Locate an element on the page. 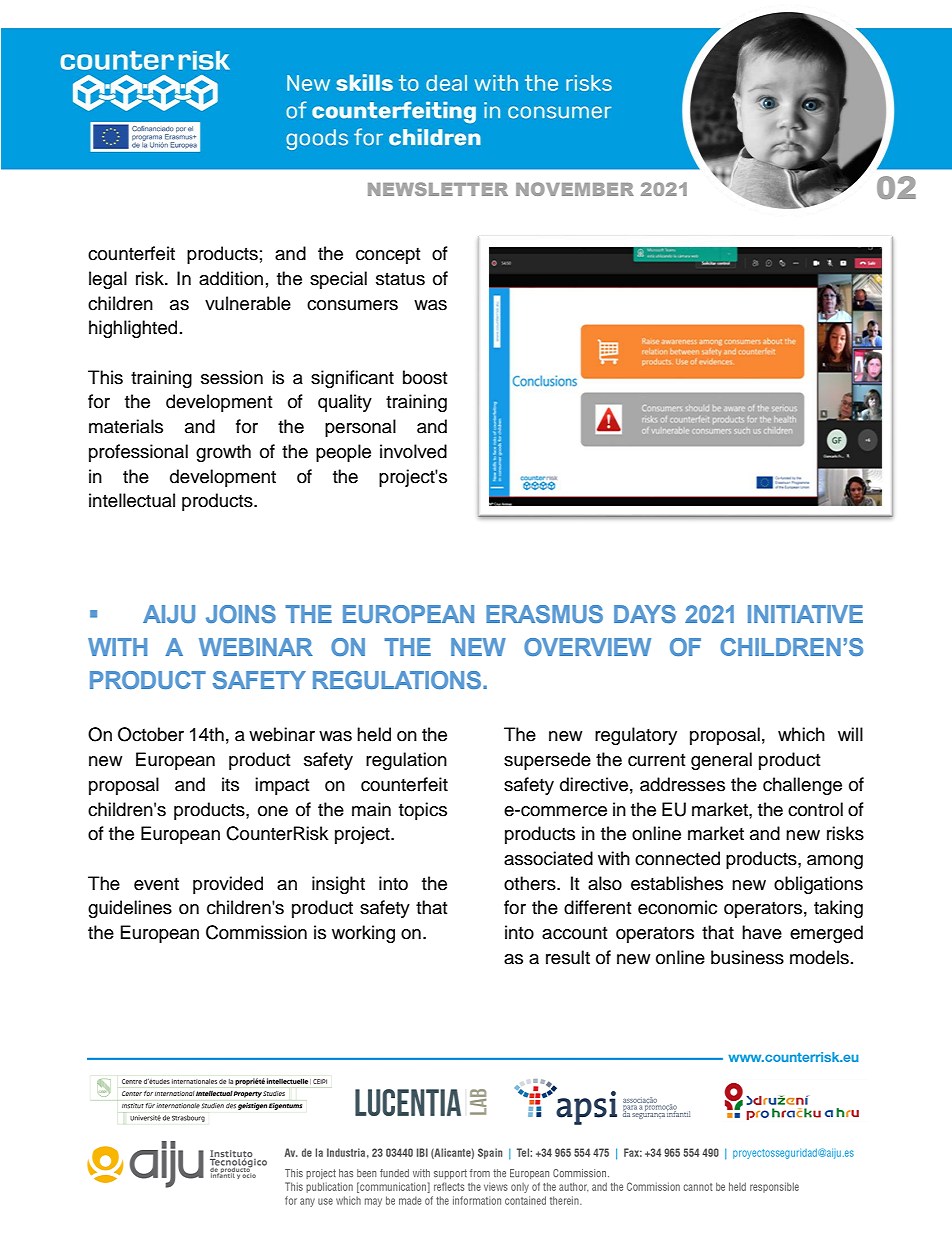 This page has height=1233, width=952. NOVEMBER is located at coordinates (575, 189).
